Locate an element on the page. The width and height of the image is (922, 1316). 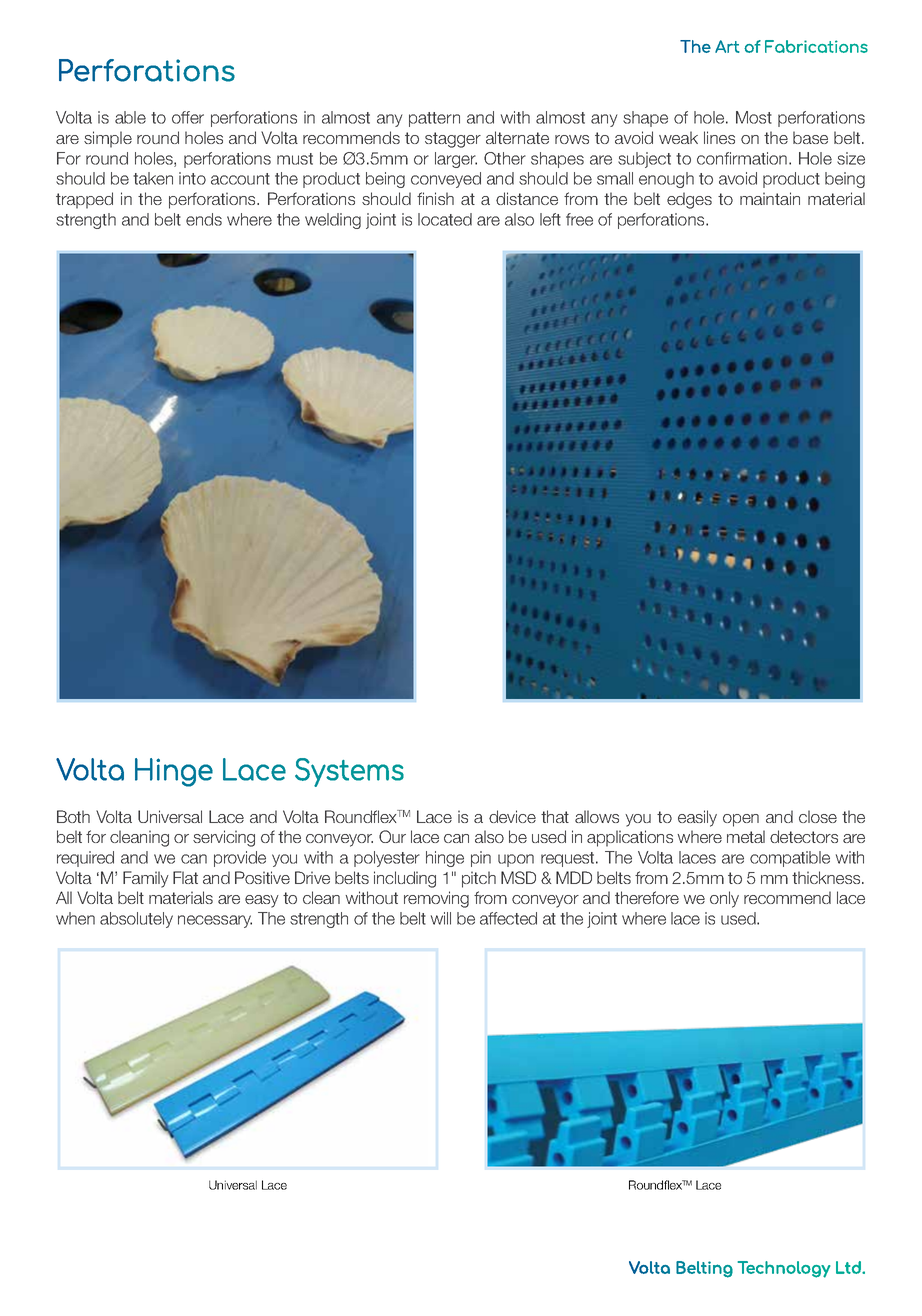
Our is located at coordinates (392, 836).
